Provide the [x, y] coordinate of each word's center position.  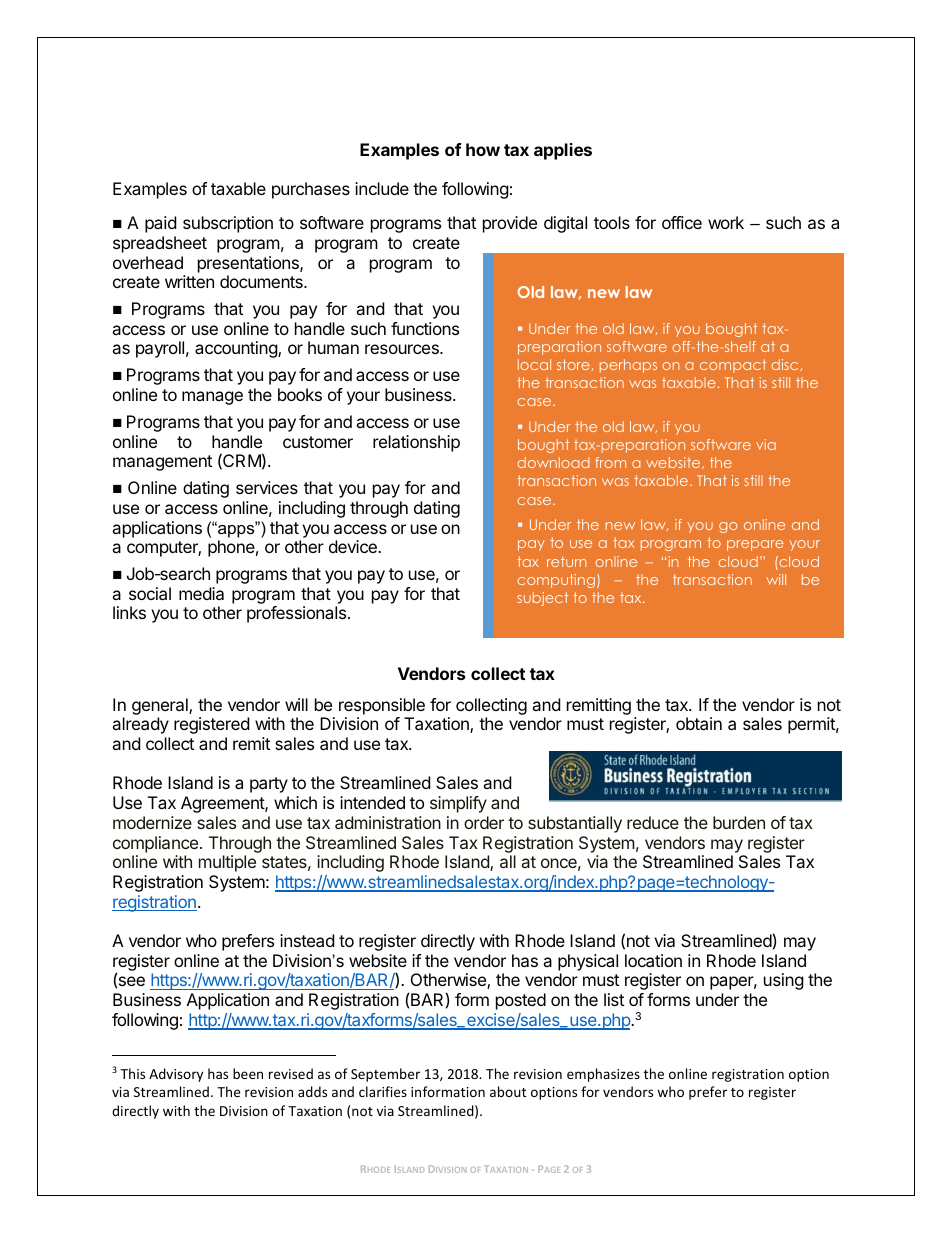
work [726, 222]
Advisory [176, 1075]
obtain [699, 723]
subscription [228, 224]
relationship [416, 443]
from [610, 462]
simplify [458, 804]
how [483, 149]
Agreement [223, 804]
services [267, 487]
